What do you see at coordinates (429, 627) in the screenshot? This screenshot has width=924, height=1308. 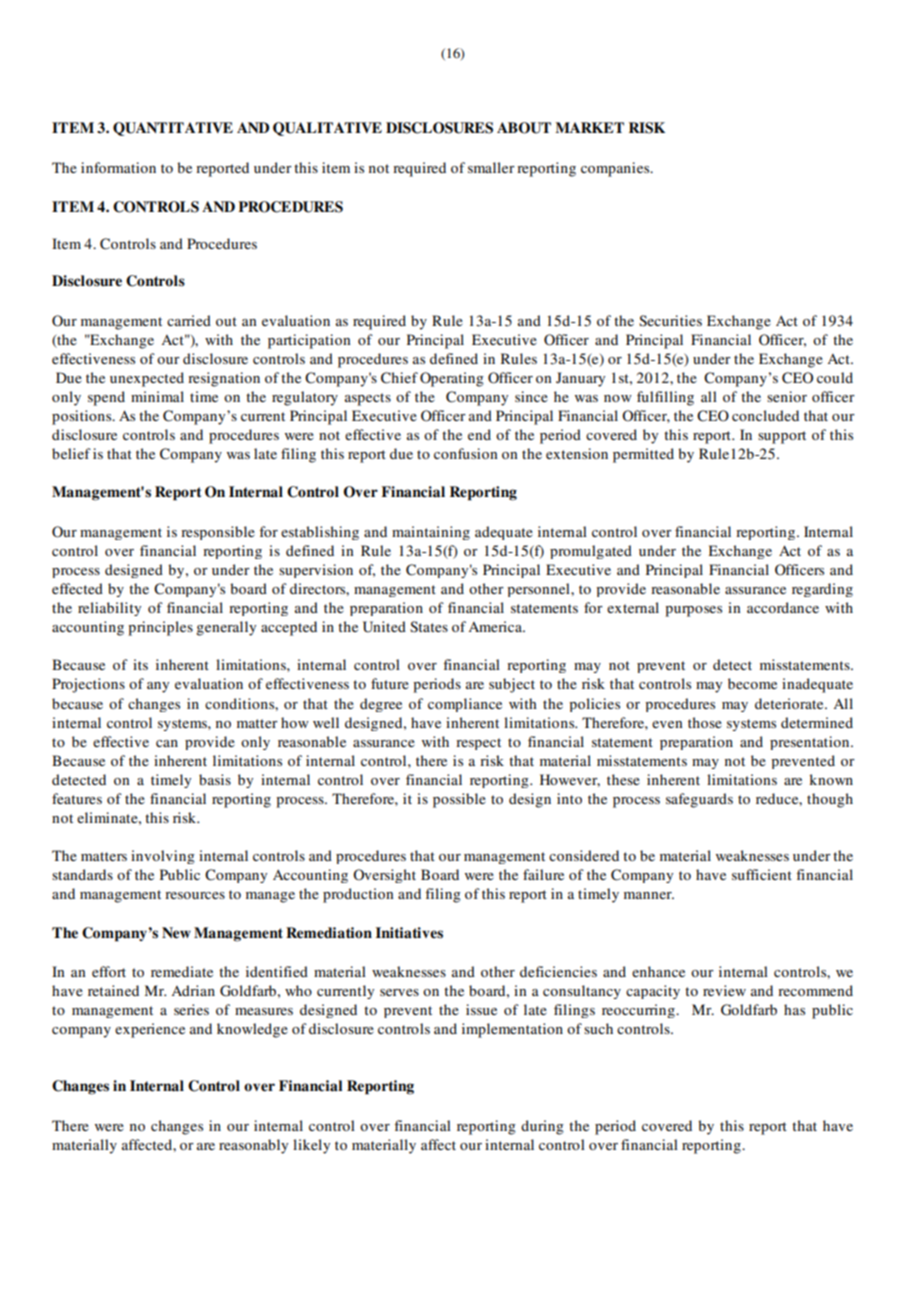 I see `States` at bounding box center [429, 627].
